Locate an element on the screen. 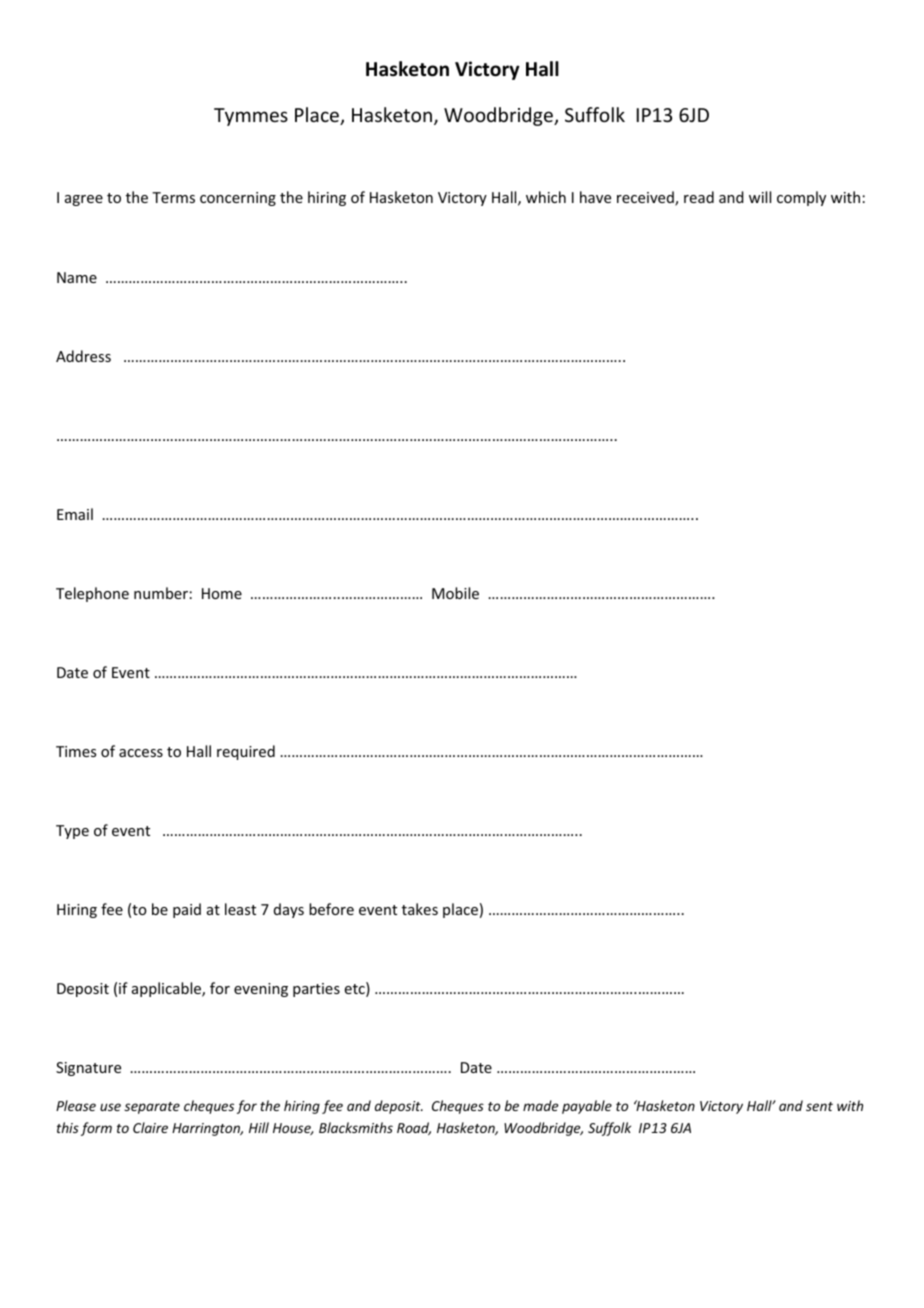 The height and width of the screenshot is (1308, 924). before is located at coordinates (331, 909).
